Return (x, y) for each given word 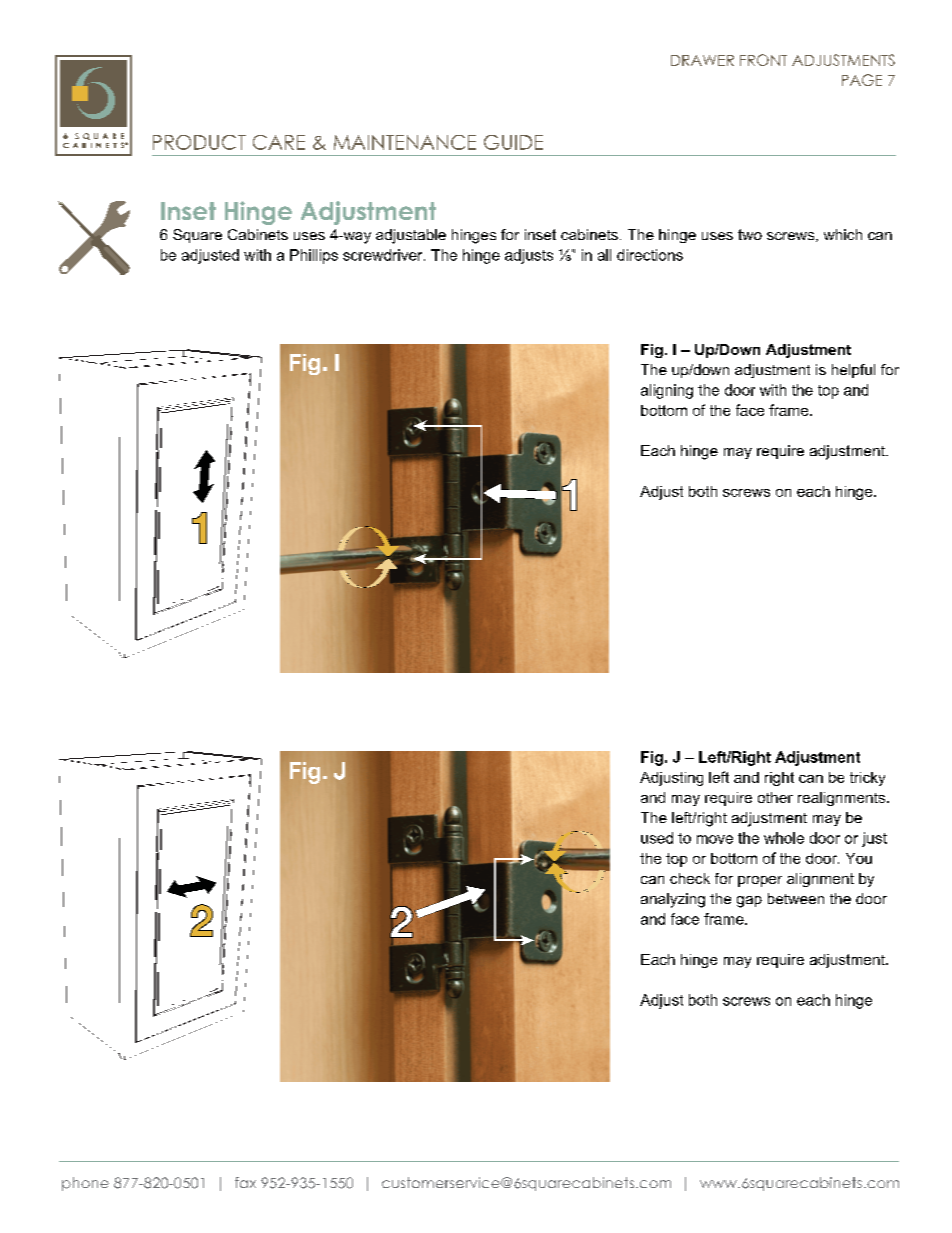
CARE (279, 142)
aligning (667, 391)
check (690, 878)
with (773, 390)
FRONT (763, 60)
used (657, 838)
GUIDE (513, 142)
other (775, 797)
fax (245, 1182)
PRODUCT (199, 142)
